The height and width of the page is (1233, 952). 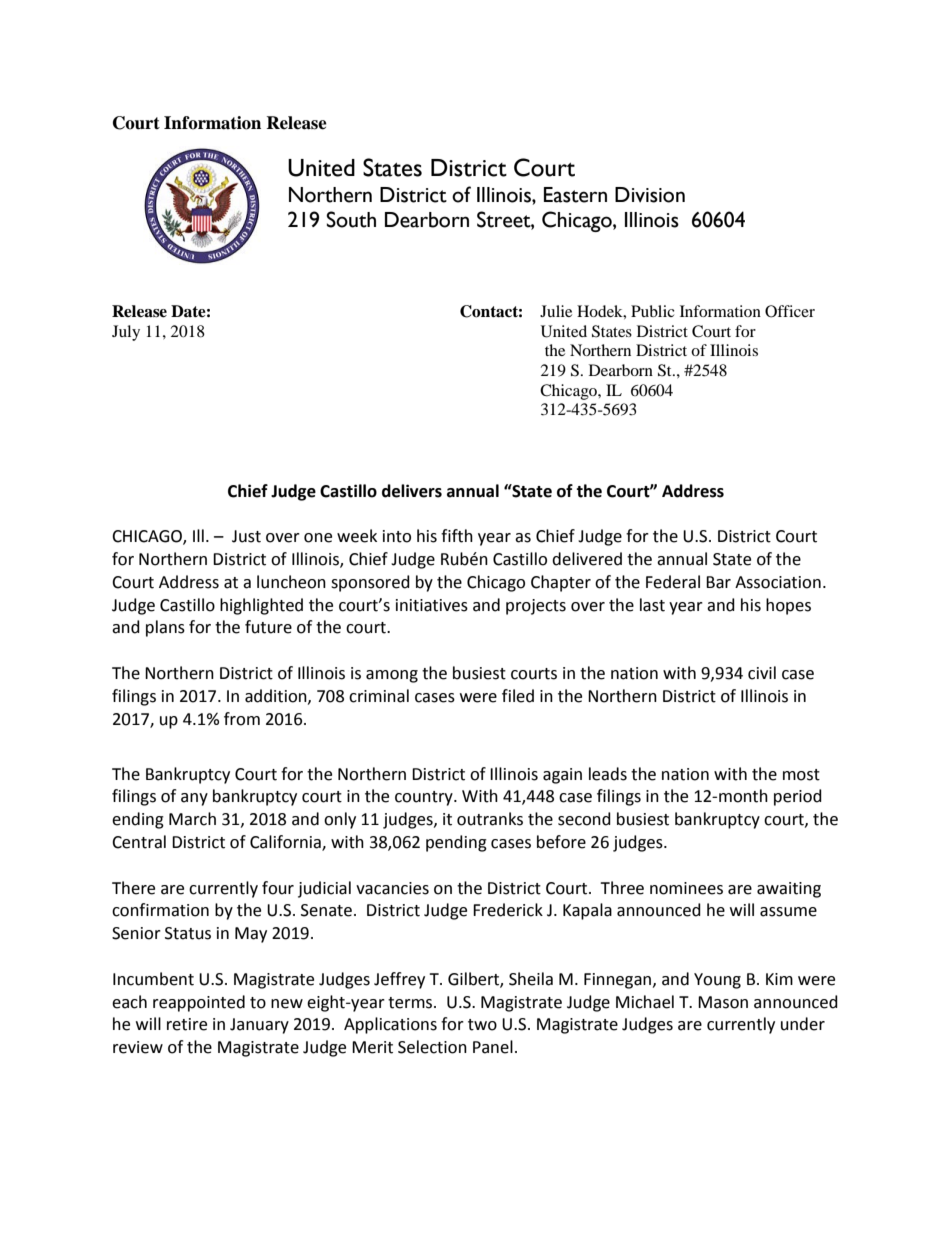 I want to click on South, so click(x=351, y=219).
